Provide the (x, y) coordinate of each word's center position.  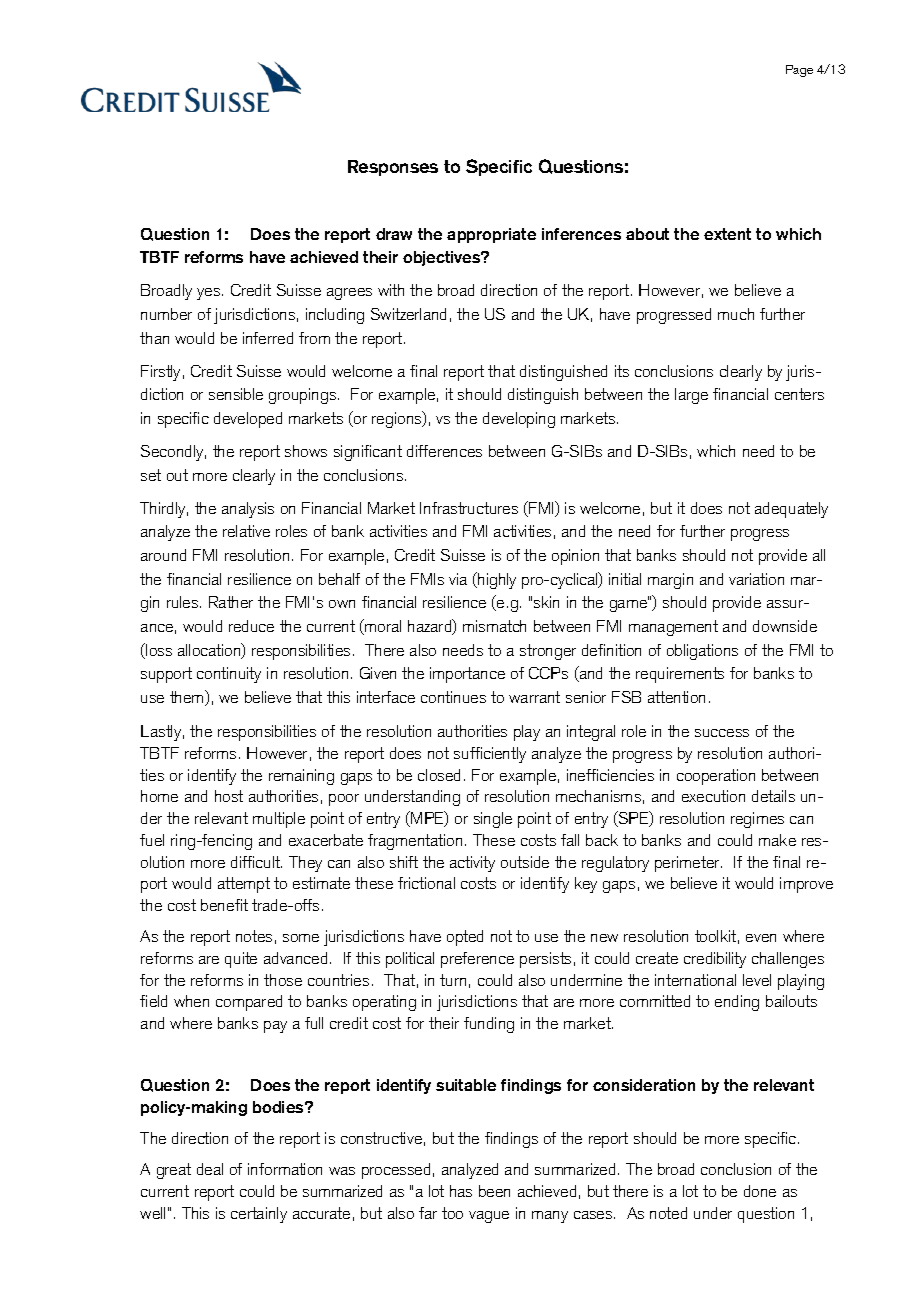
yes (208, 294)
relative (246, 531)
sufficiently (490, 755)
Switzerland (408, 314)
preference (477, 960)
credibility (715, 960)
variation (756, 579)
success (722, 733)
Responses (393, 168)
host (229, 796)
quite (241, 960)
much (736, 314)
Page (799, 71)
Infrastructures (469, 508)
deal (210, 1169)
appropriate (491, 235)
